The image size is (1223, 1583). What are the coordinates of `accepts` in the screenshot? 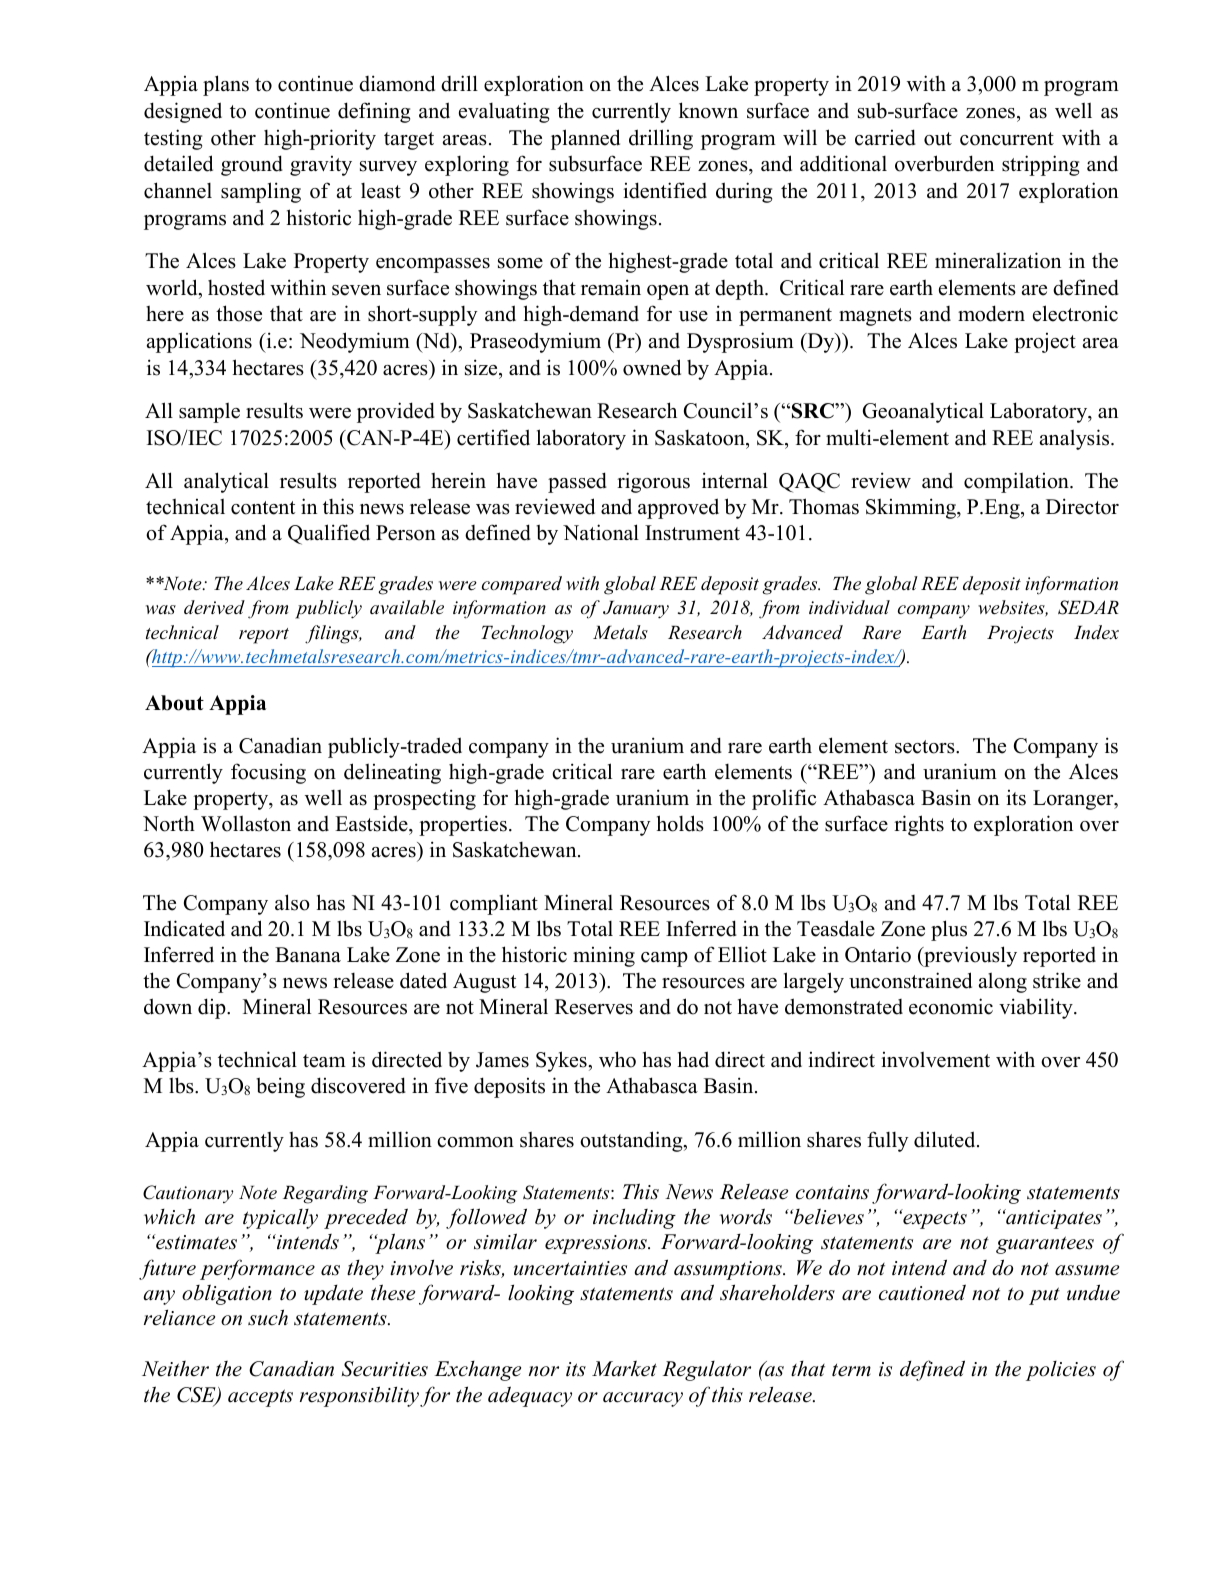 It's located at (260, 1398).
